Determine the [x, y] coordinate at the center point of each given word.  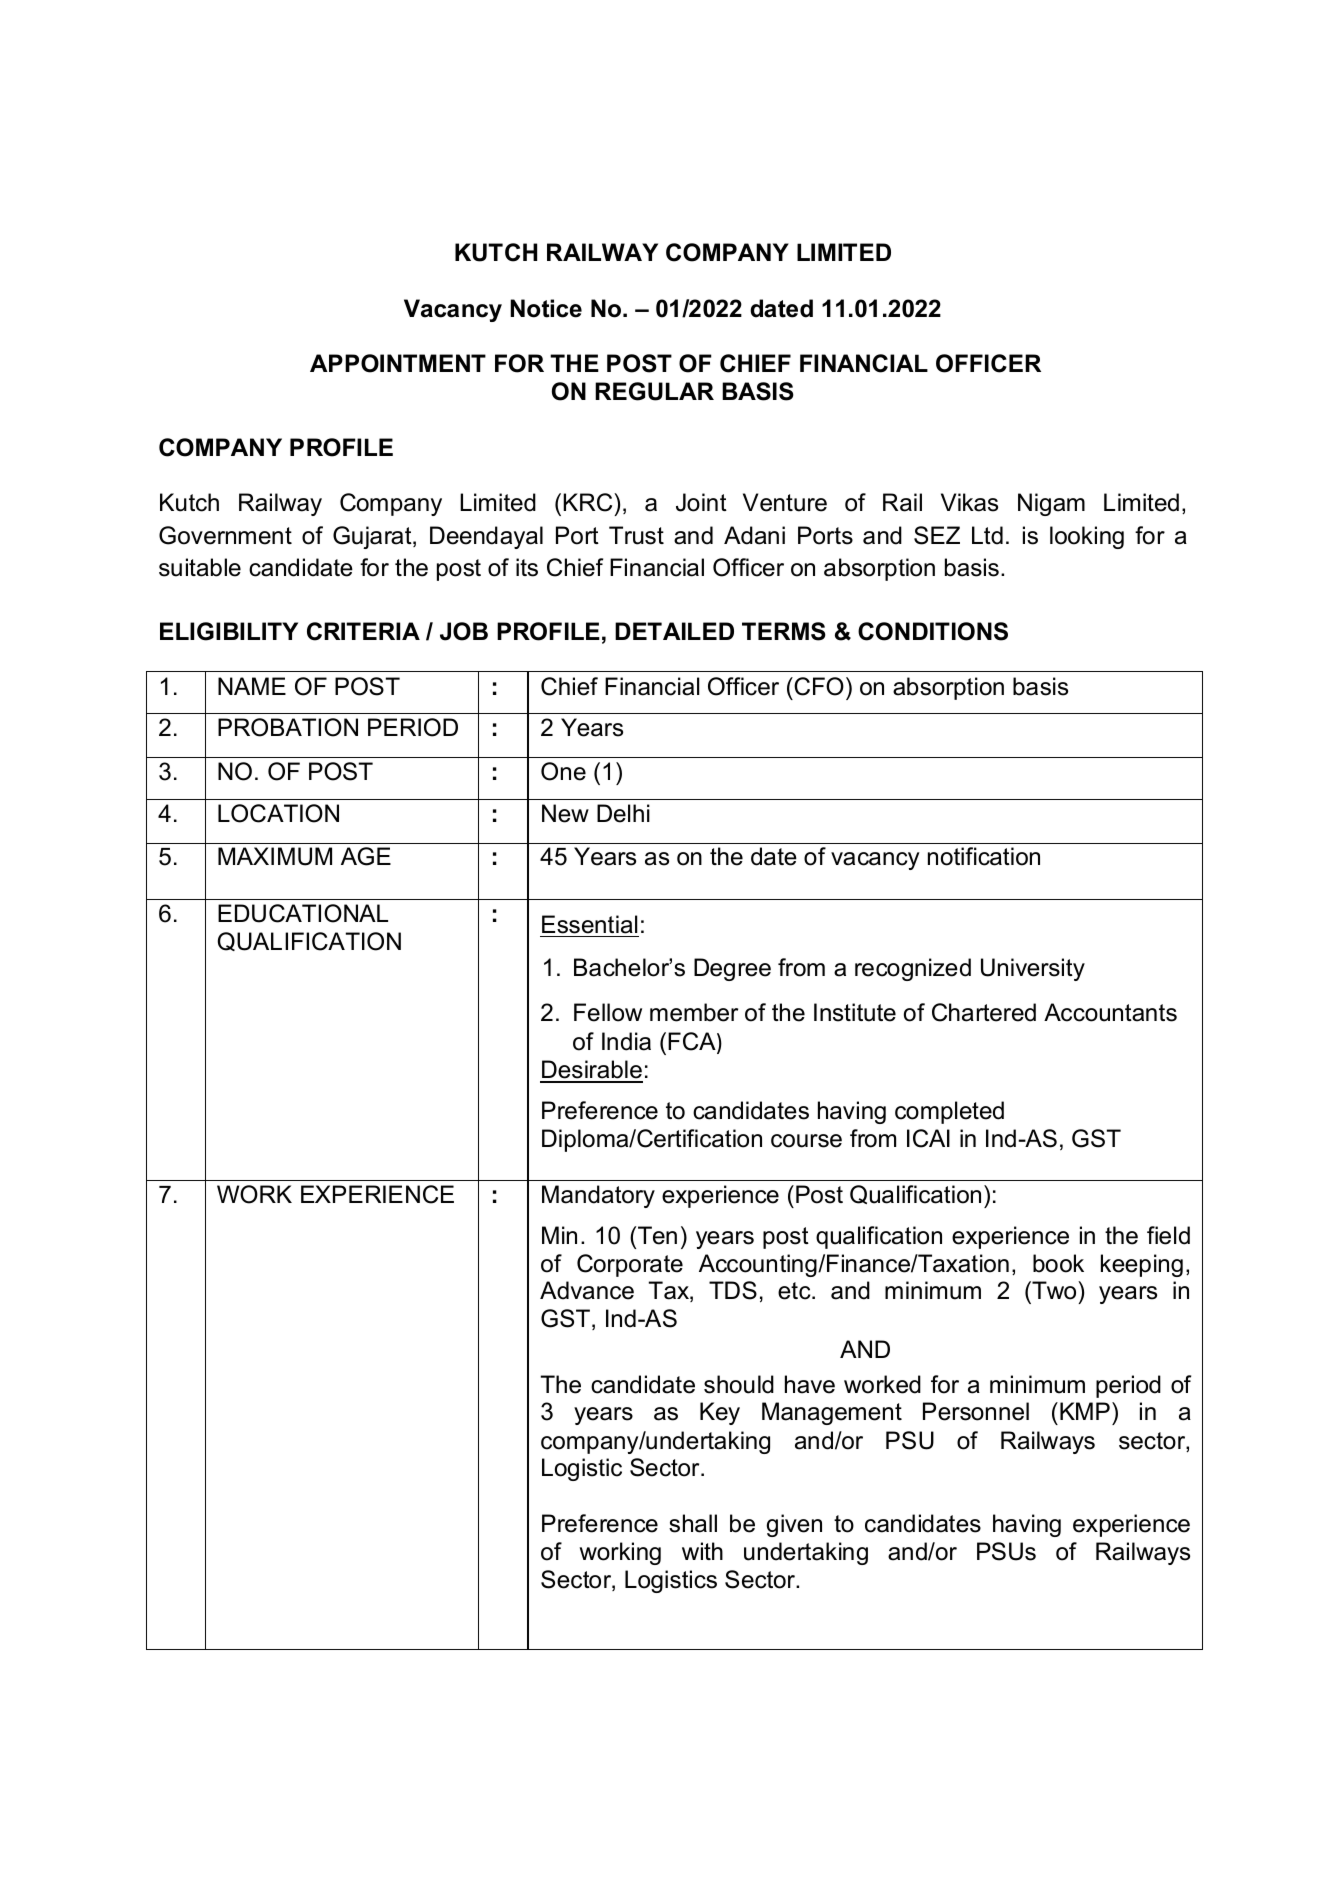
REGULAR [654, 391]
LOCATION [278, 813]
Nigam [1051, 504]
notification [984, 856]
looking [1087, 537]
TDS [733, 1290]
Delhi [623, 813]
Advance [587, 1290]
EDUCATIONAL [303, 913]
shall [693, 1523]
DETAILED [674, 631]
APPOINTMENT [398, 363]
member [694, 1012]
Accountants [1110, 1012]
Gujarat [373, 537]
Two [1054, 1290]
